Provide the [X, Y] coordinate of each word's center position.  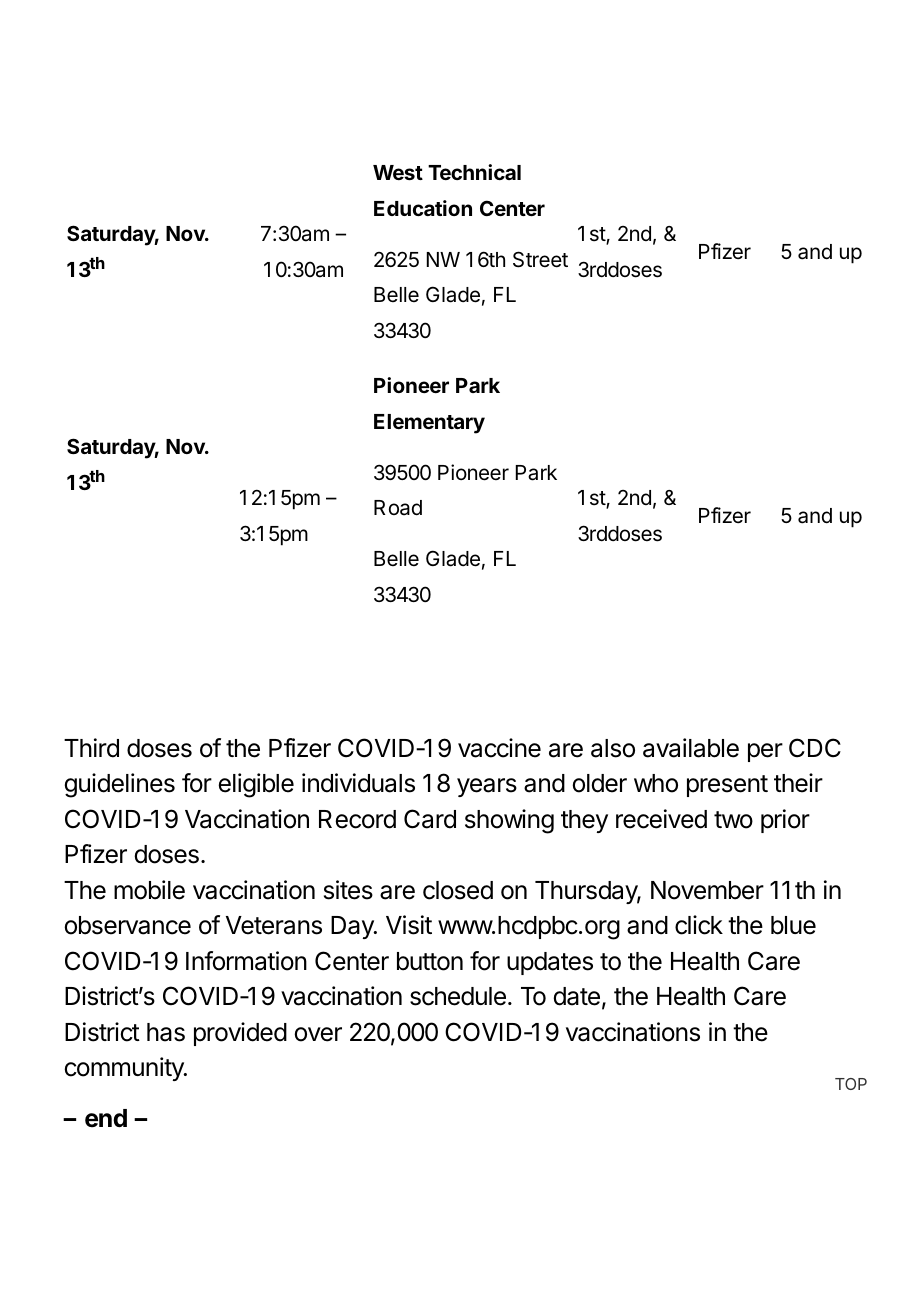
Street [540, 259]
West [398, 172]
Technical [474, 172]
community [125, 1069]
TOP [851, 1084]
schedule [458, 996]
